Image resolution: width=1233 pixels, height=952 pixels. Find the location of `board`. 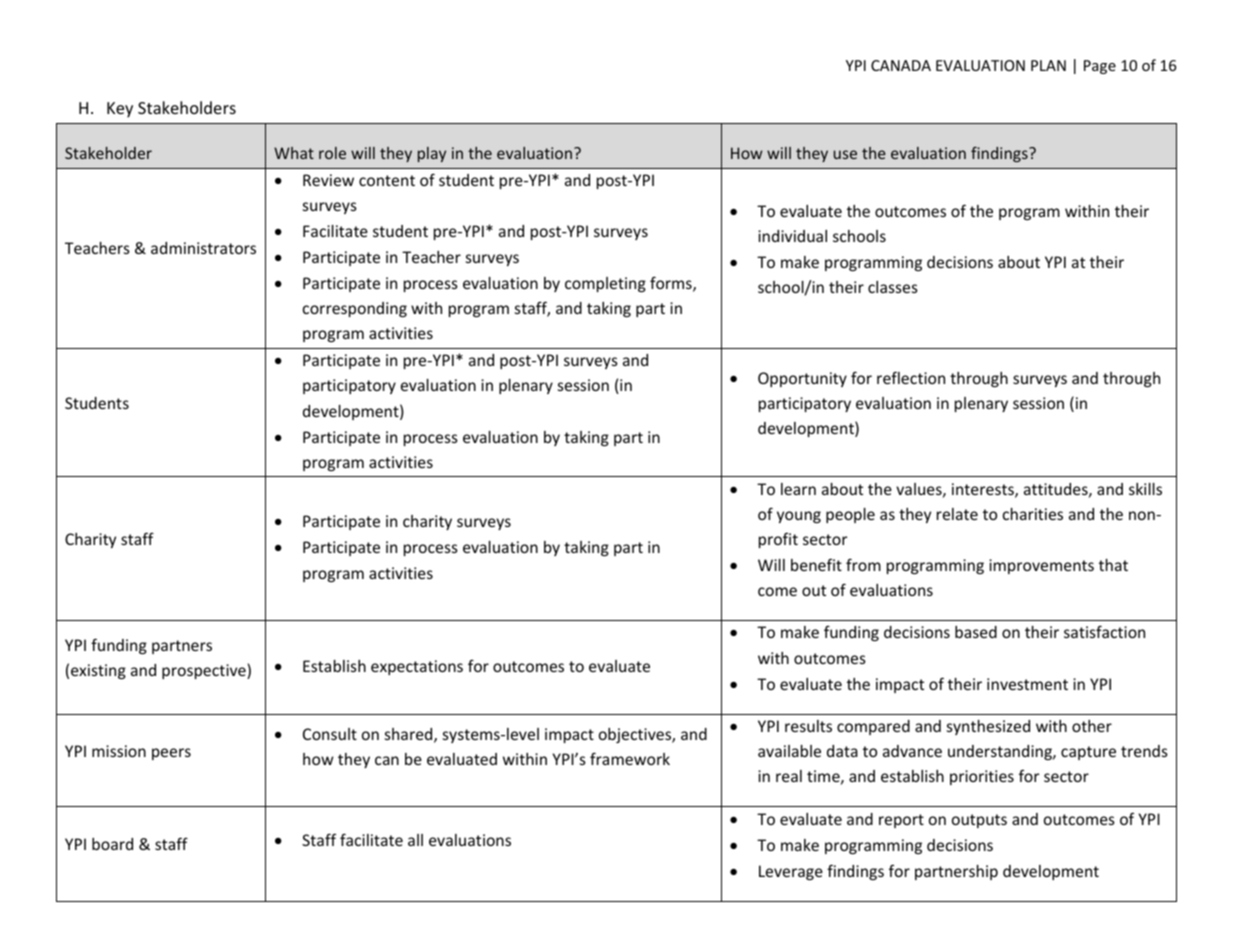

board is located at coordinates (112, 844).
